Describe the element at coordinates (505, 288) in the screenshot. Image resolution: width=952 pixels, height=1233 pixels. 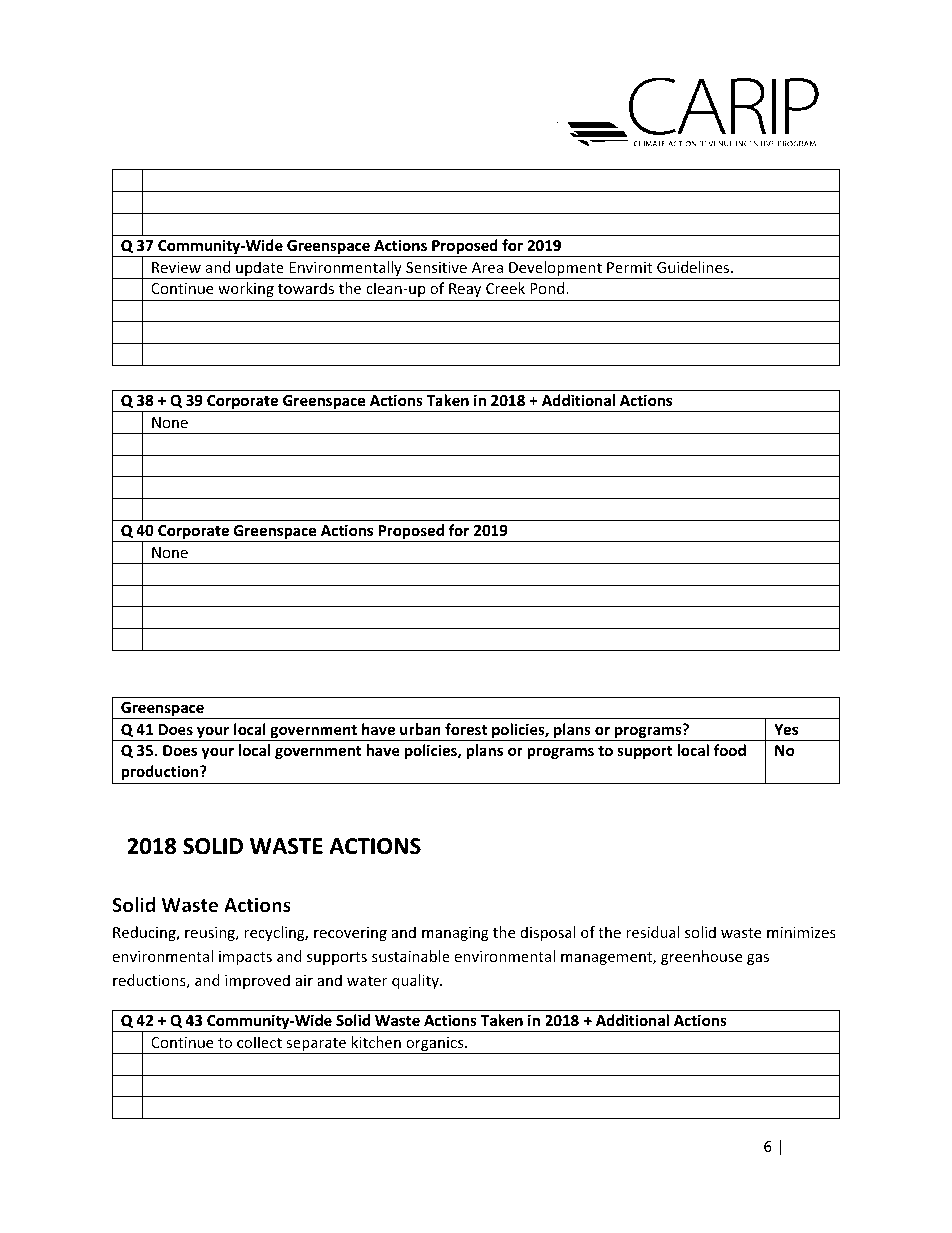
I see `Creek` at that location.
